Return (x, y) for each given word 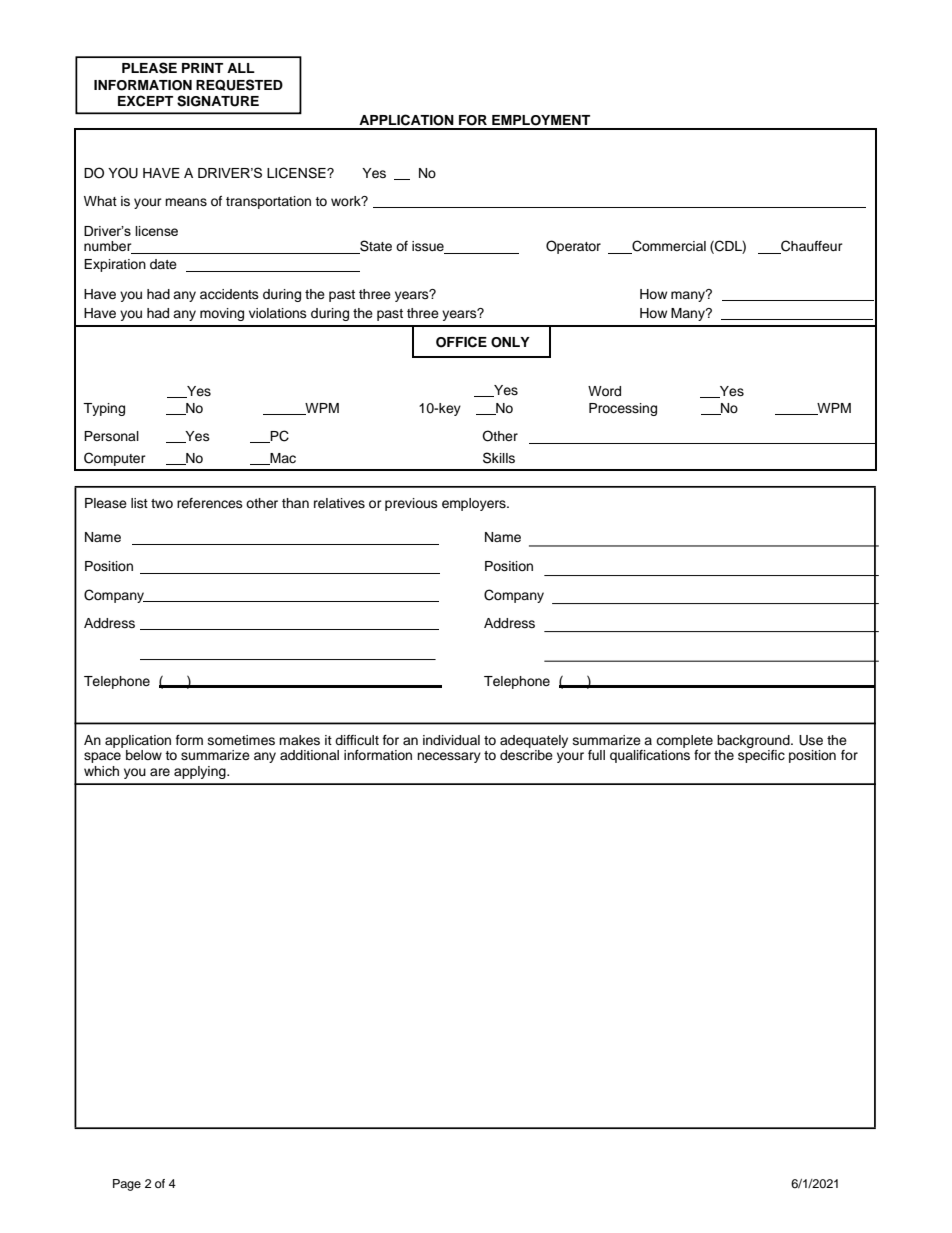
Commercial (668, 247)
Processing (623, 409)
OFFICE (461, 342)
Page (127, 1185)
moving (222, 314)
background (754, 741)
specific (761, 755)
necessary (449, 757)
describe (526, 755)
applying (201, 772)
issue (429, 247)
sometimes (241, 740)
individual (451, 740)
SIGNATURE (218, 101)
